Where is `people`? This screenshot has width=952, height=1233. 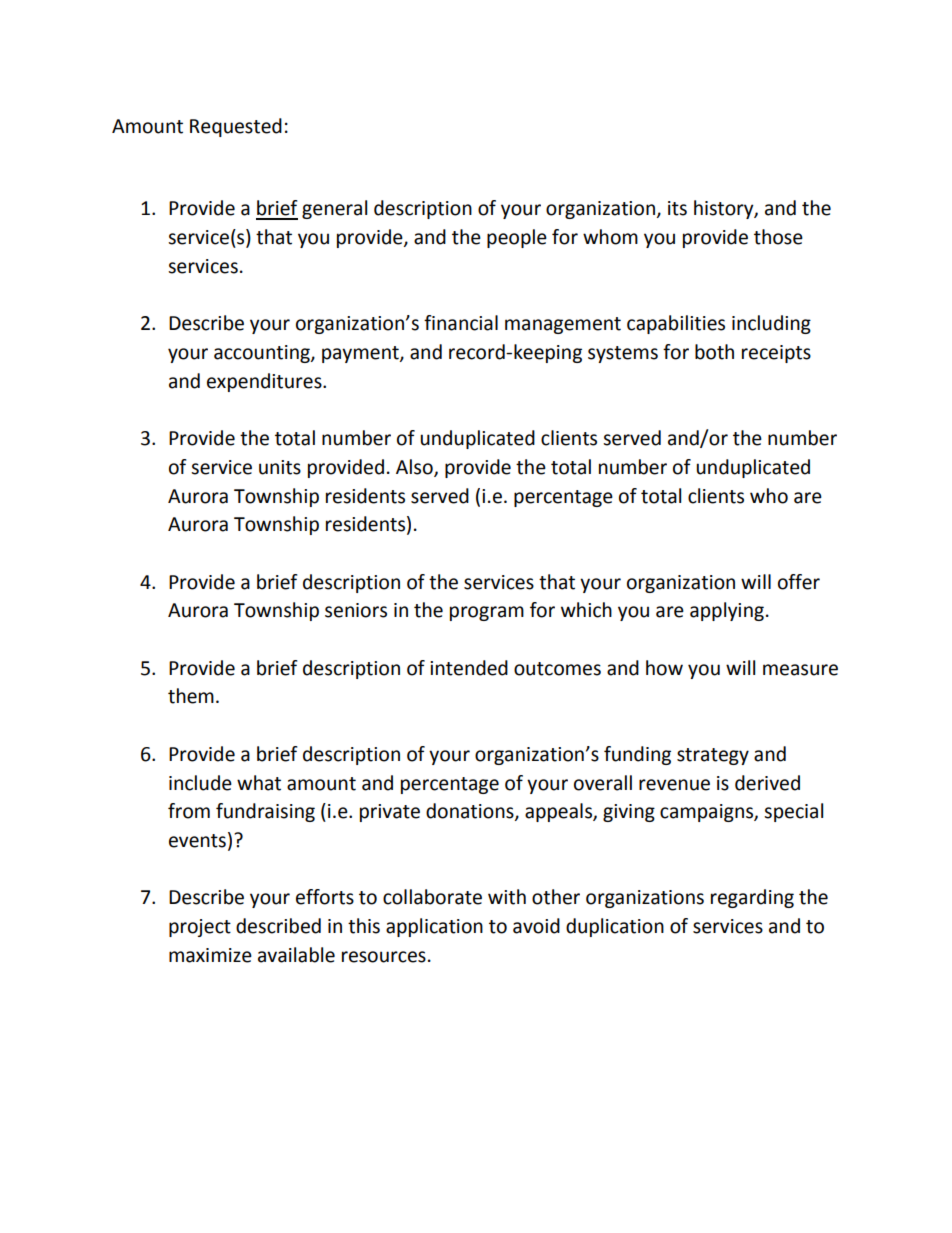
people is located at coordinates (517, 238).
